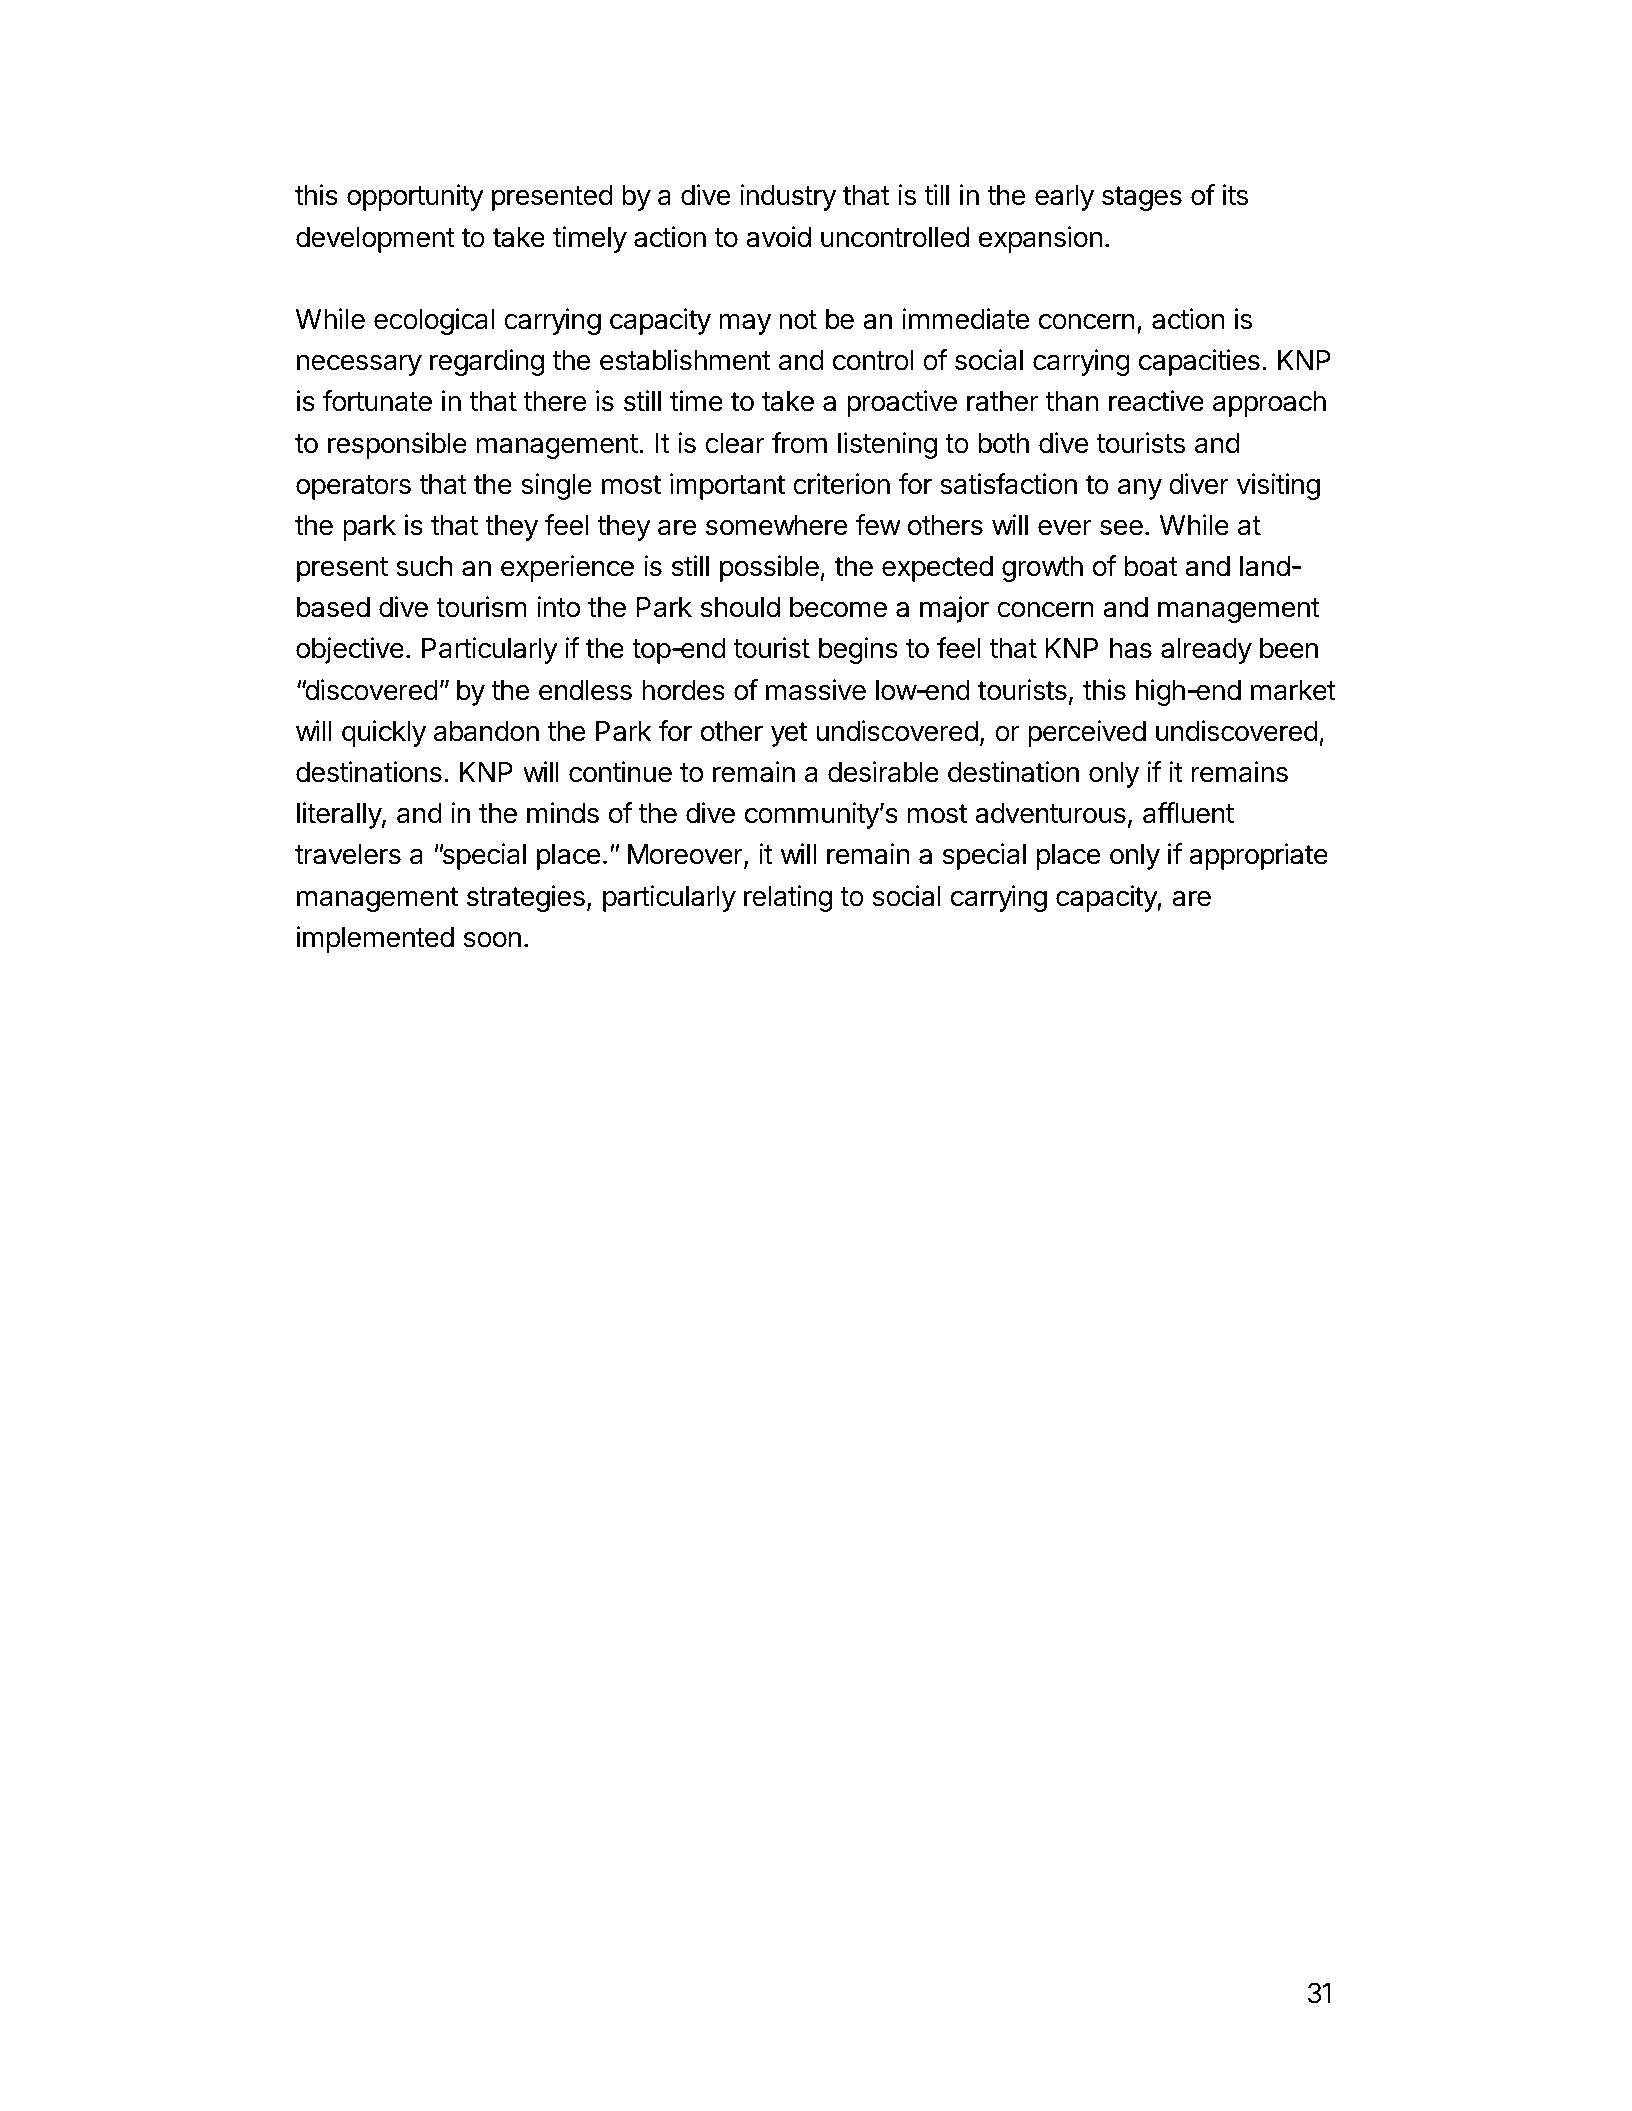 The height and width of the page is (2111, 1632). What do you see at coordinates (789, 734) in the page?
I see `yet` at bounding box center [789, 734].
